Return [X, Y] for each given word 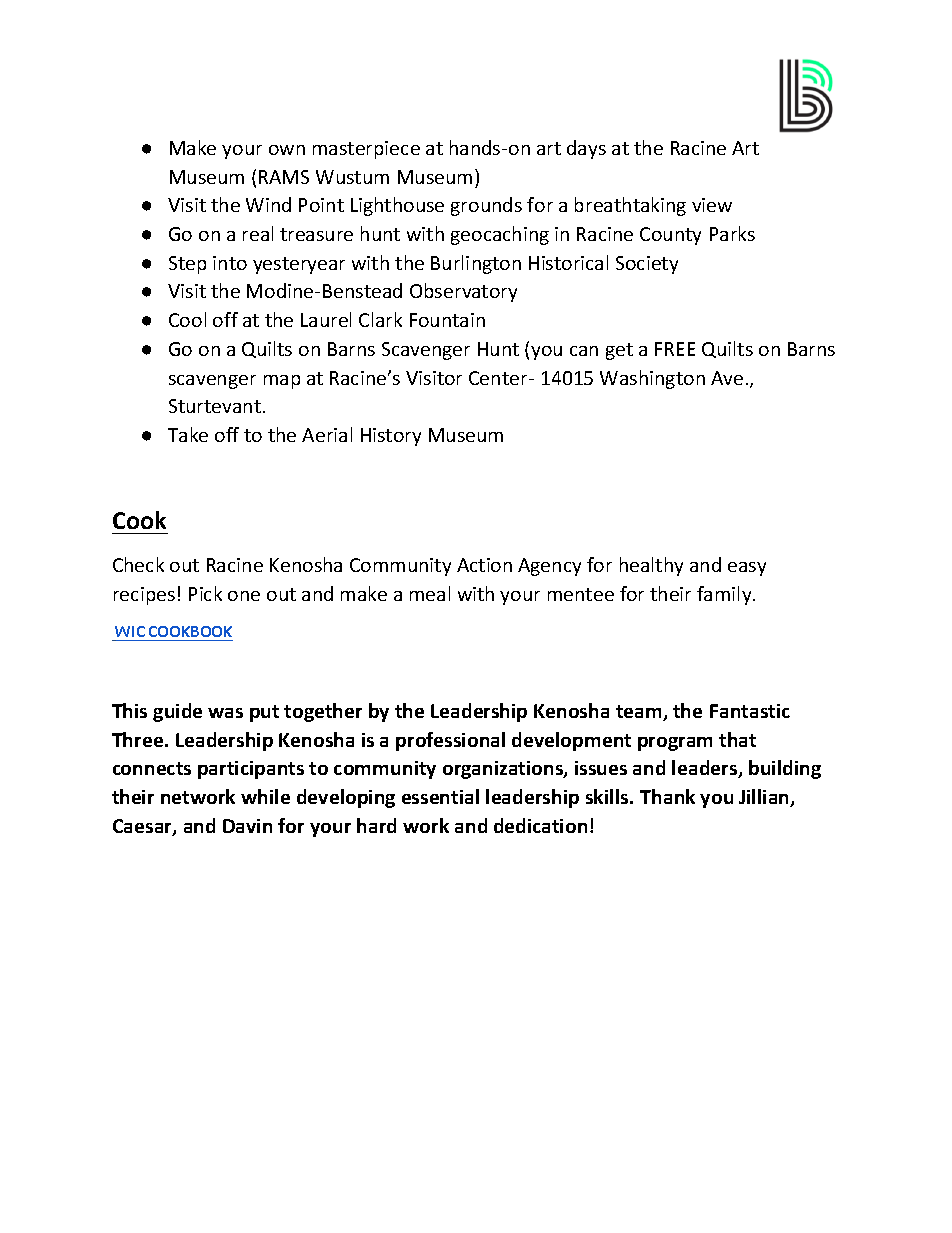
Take [188, 434]
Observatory [463, 292]
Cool [187, 319]
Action [484, 565]
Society [647, 265]
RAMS [284, 177]
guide [177, 712]
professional [450, 741]
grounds [486, 206]
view [712, 205]
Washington [652, 379]
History [391, 437]
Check [138, 564]
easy [747, 569]
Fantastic [750, 711]
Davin [247, 826]
